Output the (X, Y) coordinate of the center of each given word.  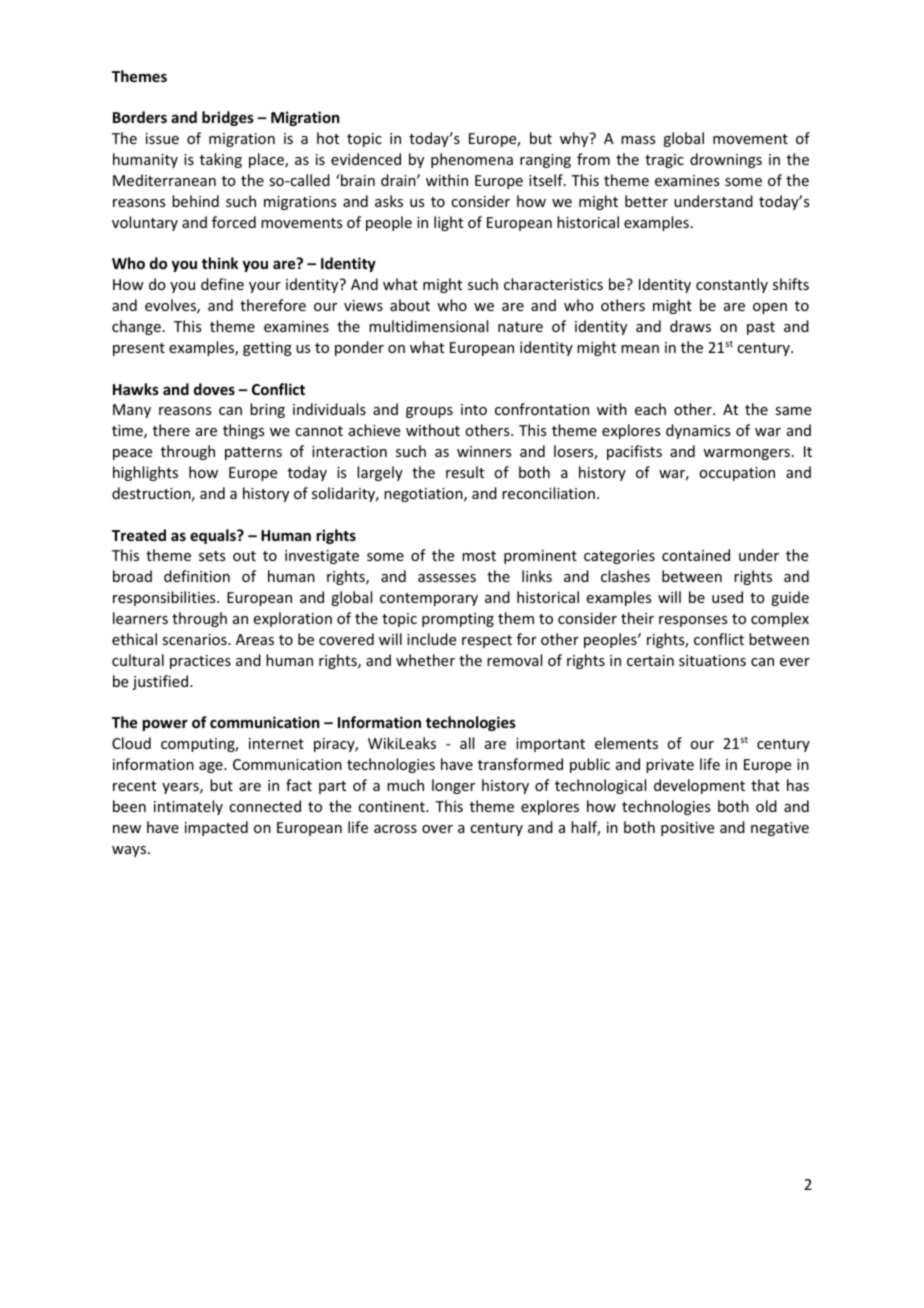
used (727, 597)
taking (221, 160)
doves (214, 389)
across (395, 829)
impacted (216, 828)
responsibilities (165, 598)
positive (687, 829)
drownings (726, 160)
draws (690, 326)
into (474, 409)
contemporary (429, 599)
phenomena (472, 160)
